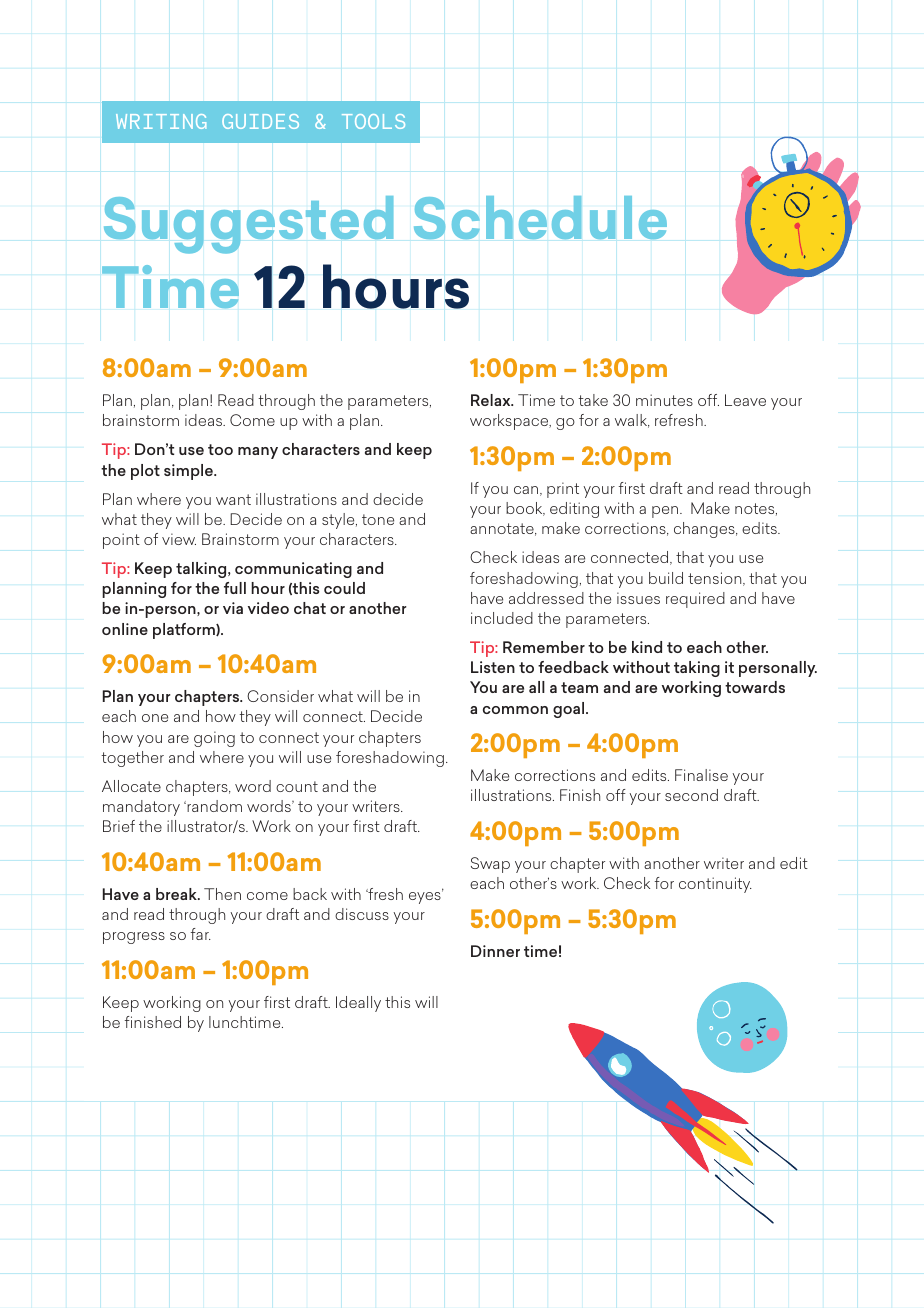  I want to click on taking, so click(697, 669).
